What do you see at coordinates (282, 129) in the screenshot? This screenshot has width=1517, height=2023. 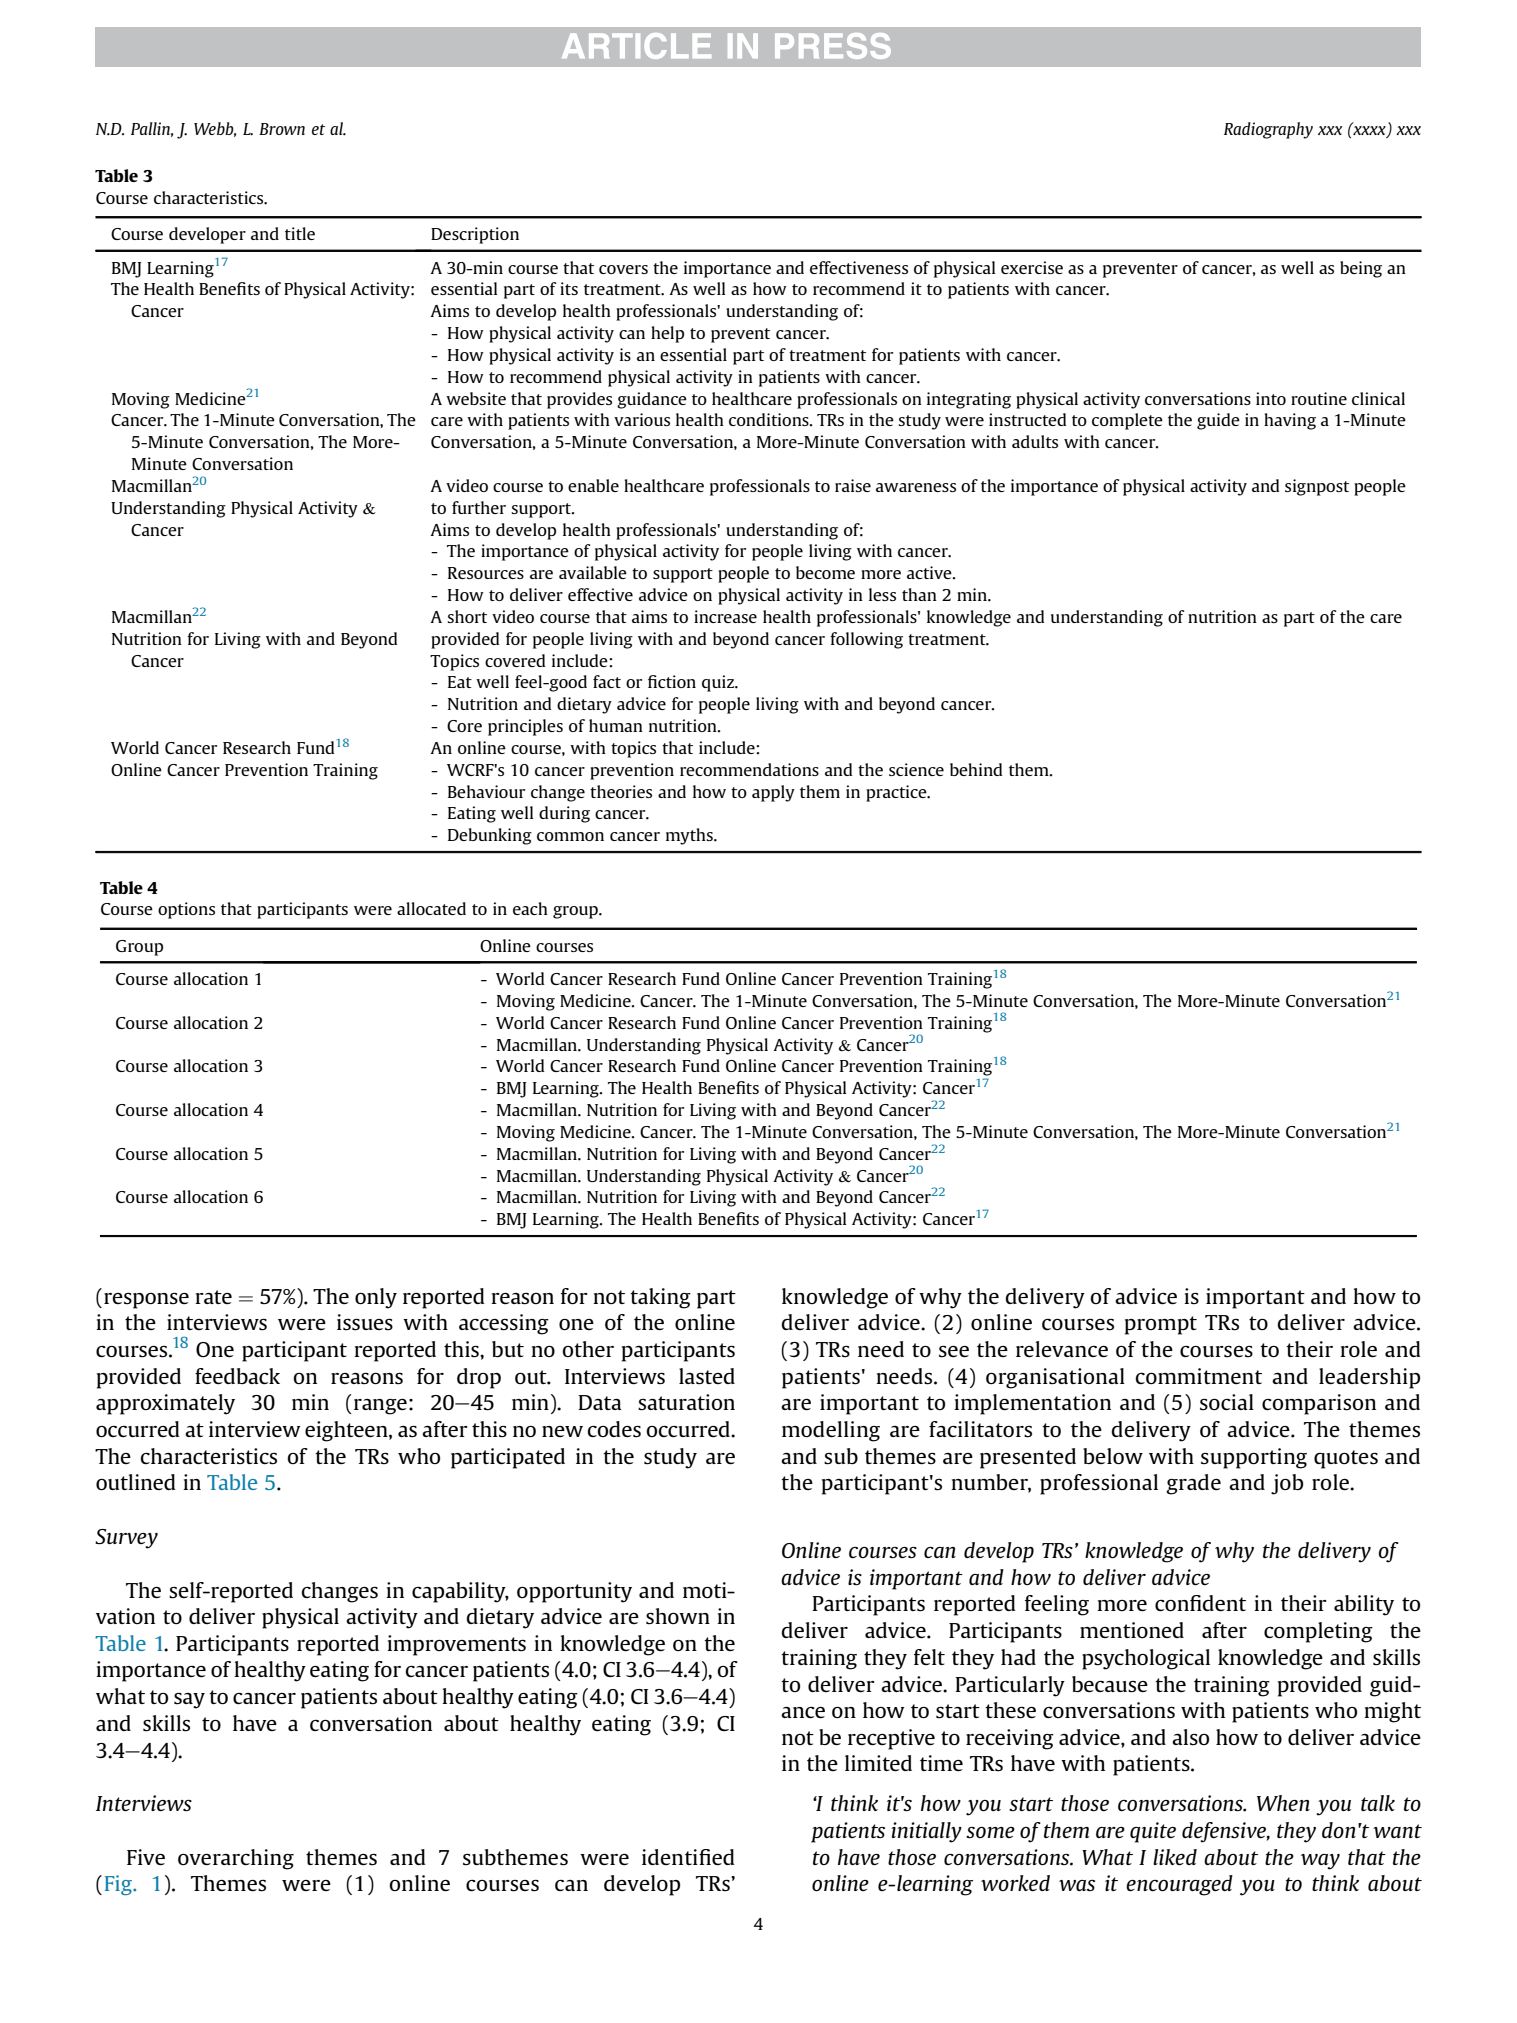 I see `Brown` at bounding box center [282, 129].
